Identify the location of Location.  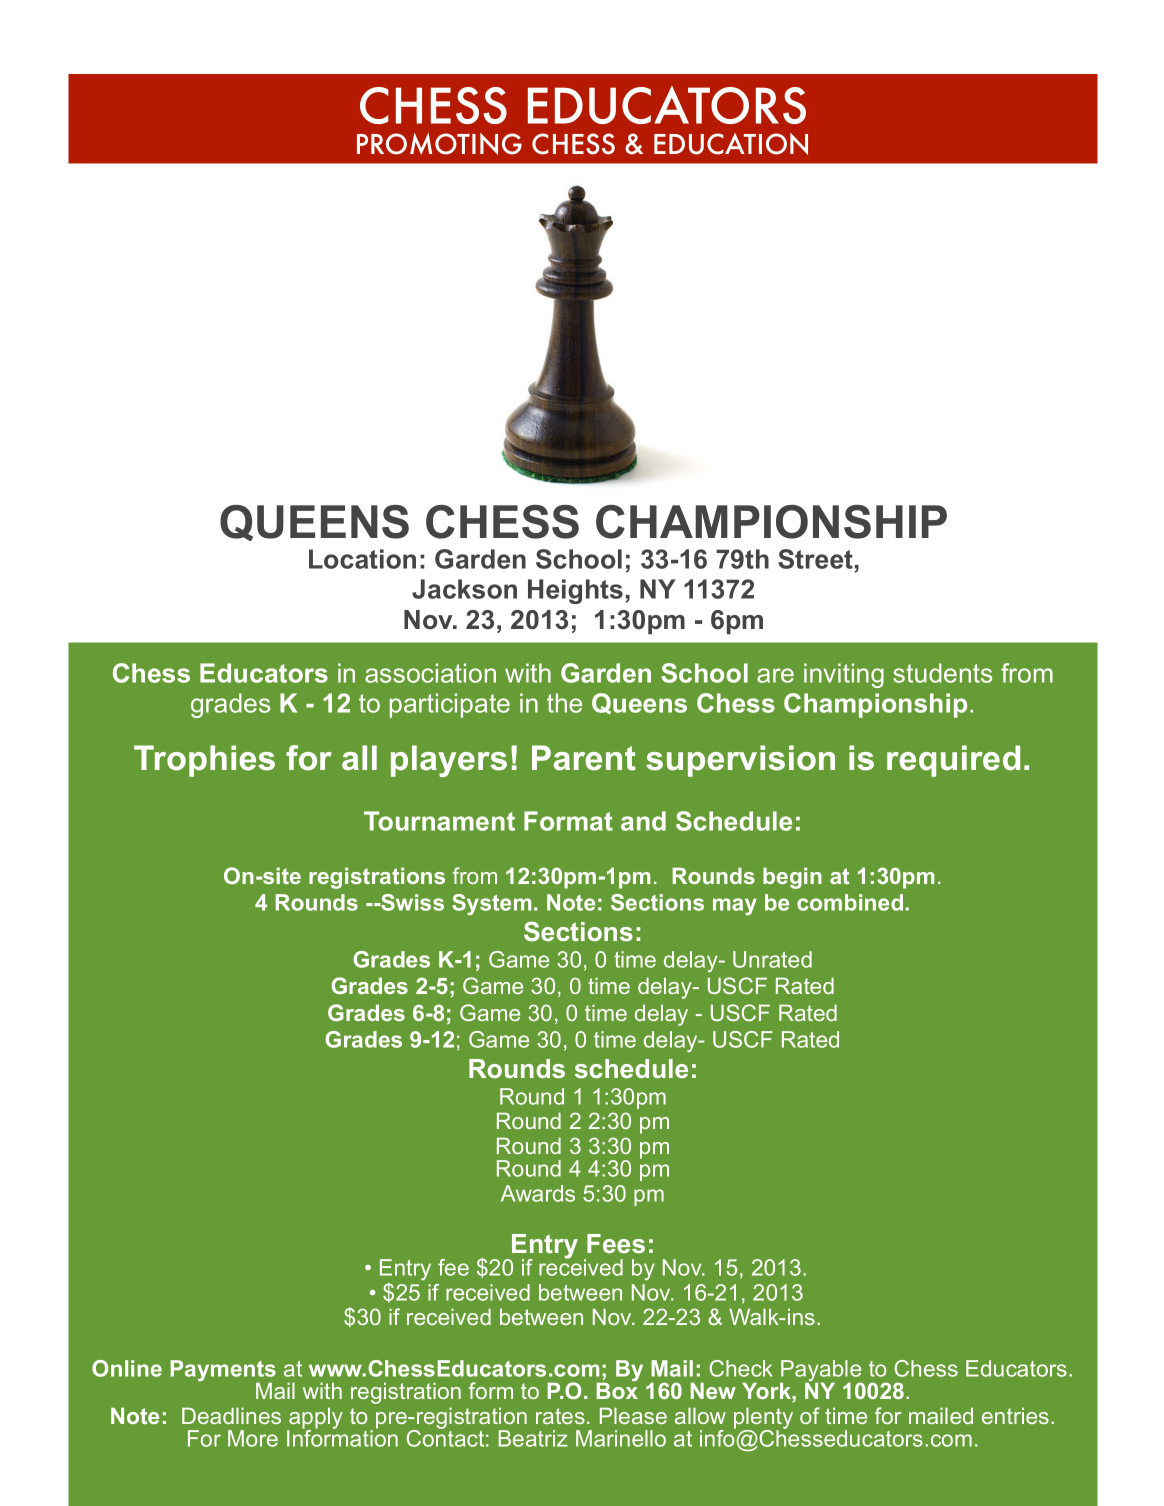
(362, 559).
